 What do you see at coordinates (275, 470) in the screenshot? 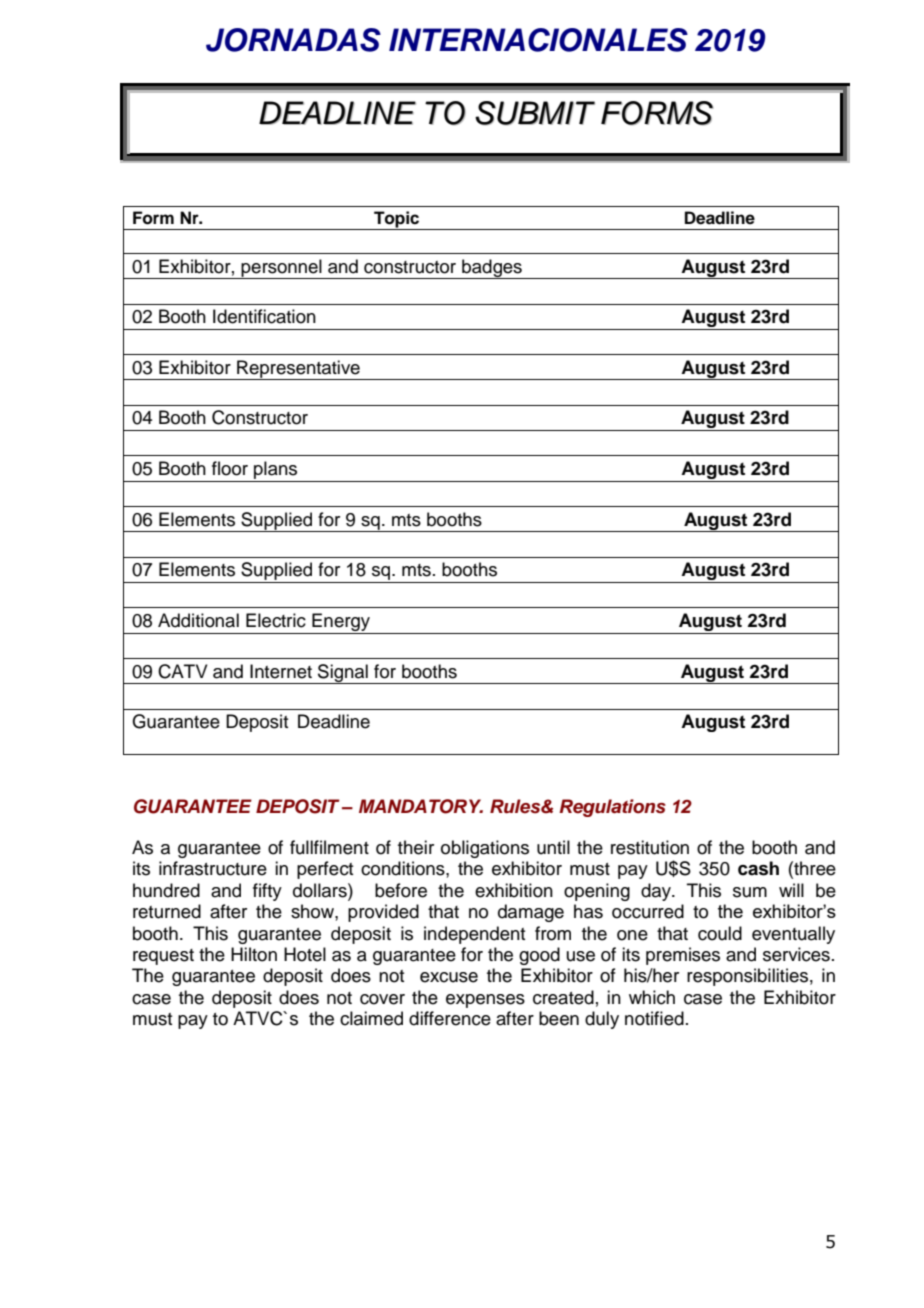
I see `plans` at bounding box center [275, 470].
